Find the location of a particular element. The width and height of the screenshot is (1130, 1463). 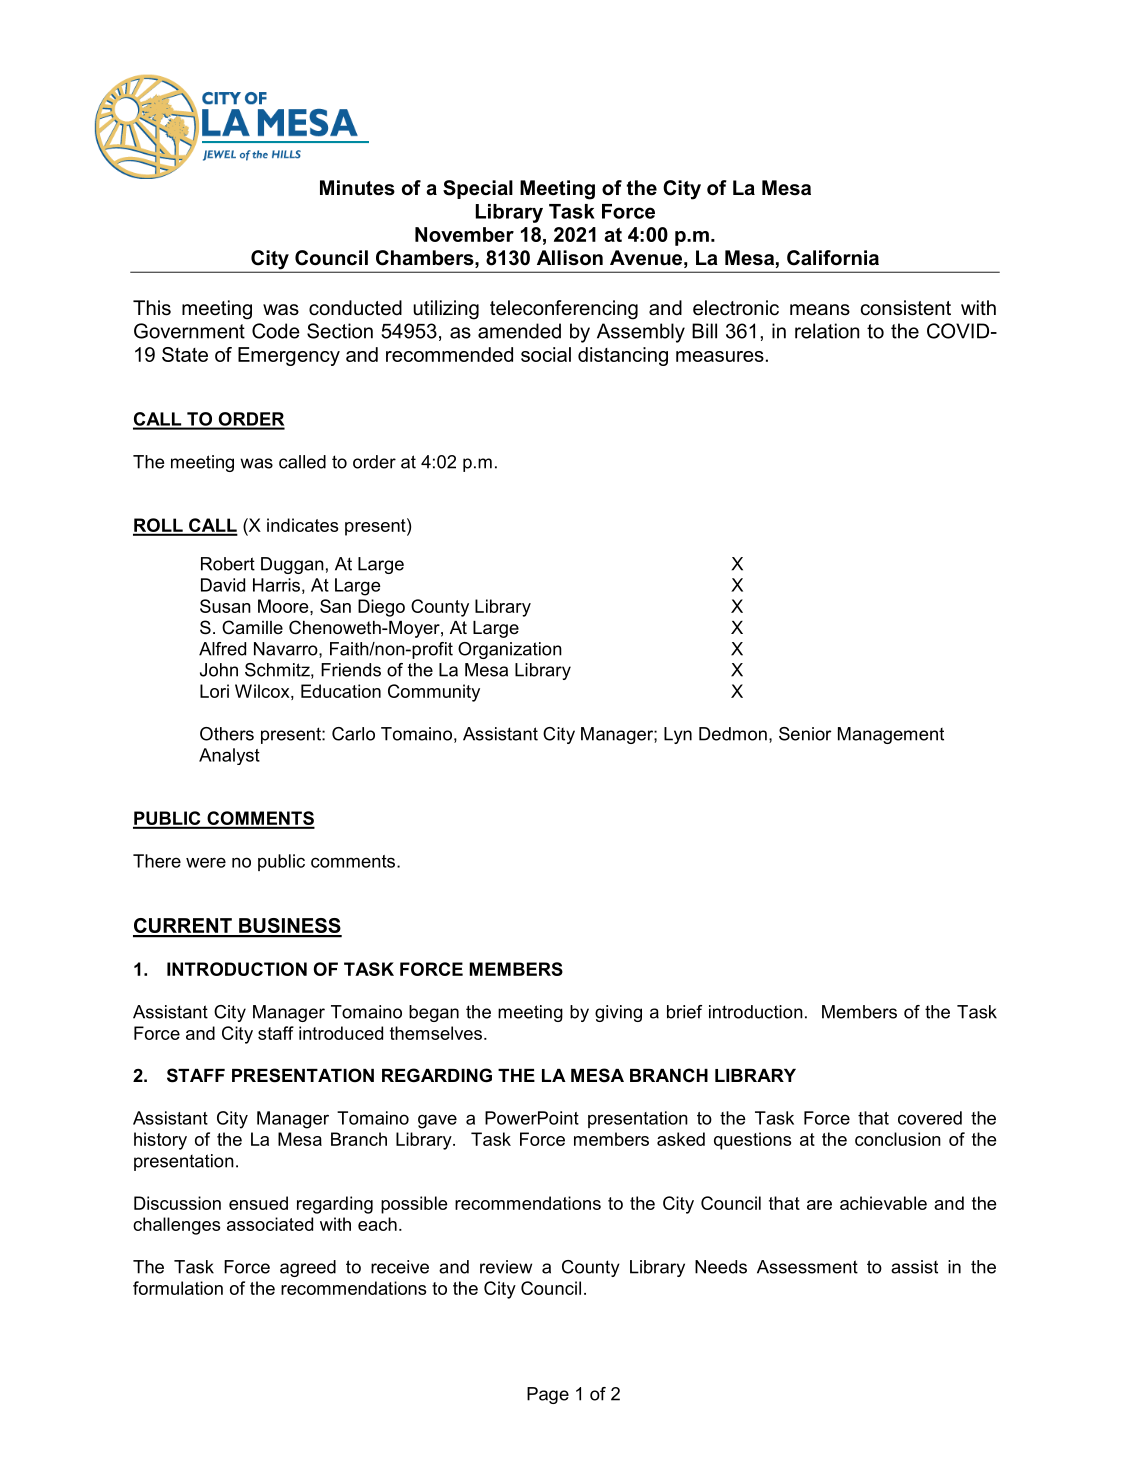

brief is located at coordinates (684, 1012).
